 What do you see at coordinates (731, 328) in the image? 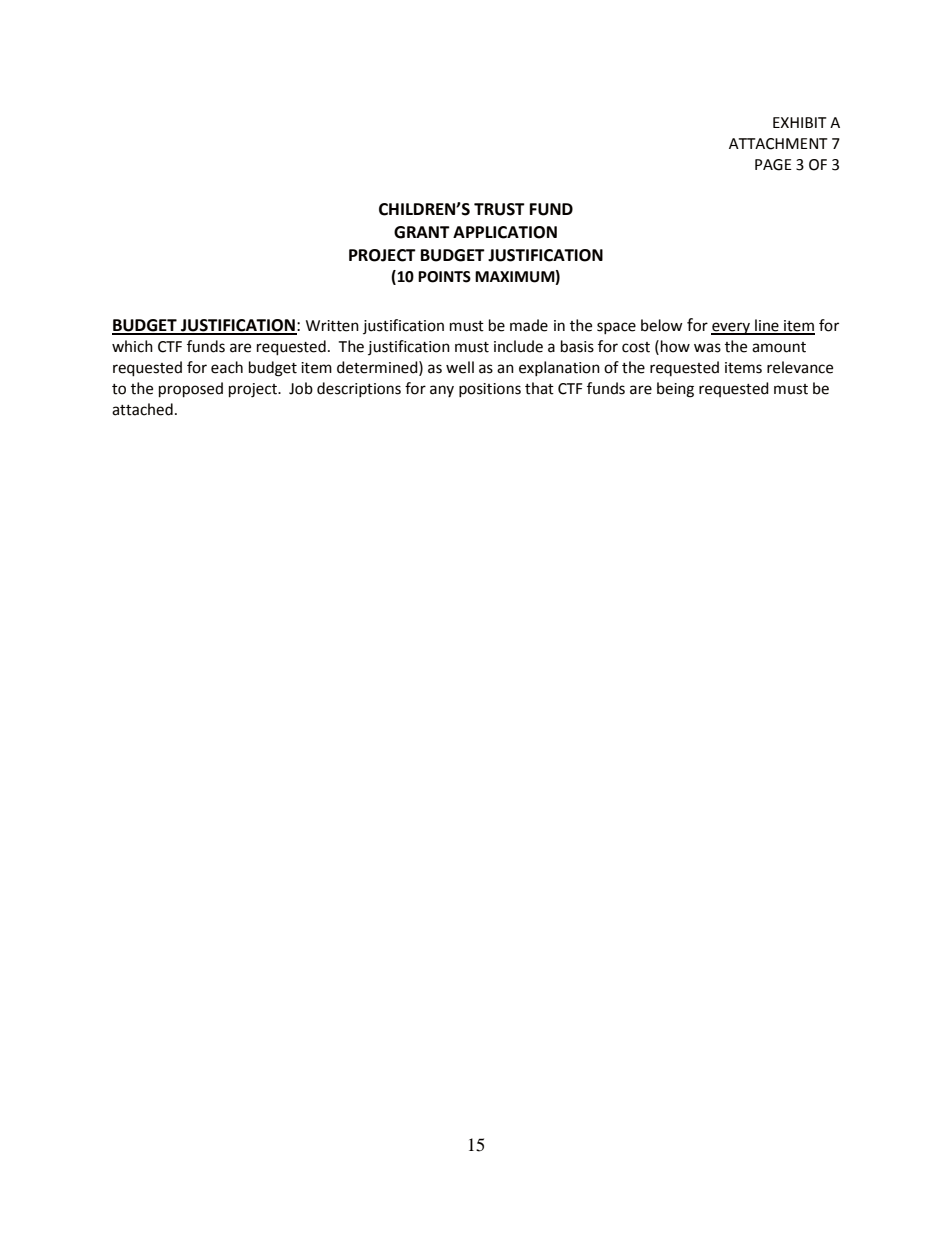
I see `every` at bounding box center [731, 328].
